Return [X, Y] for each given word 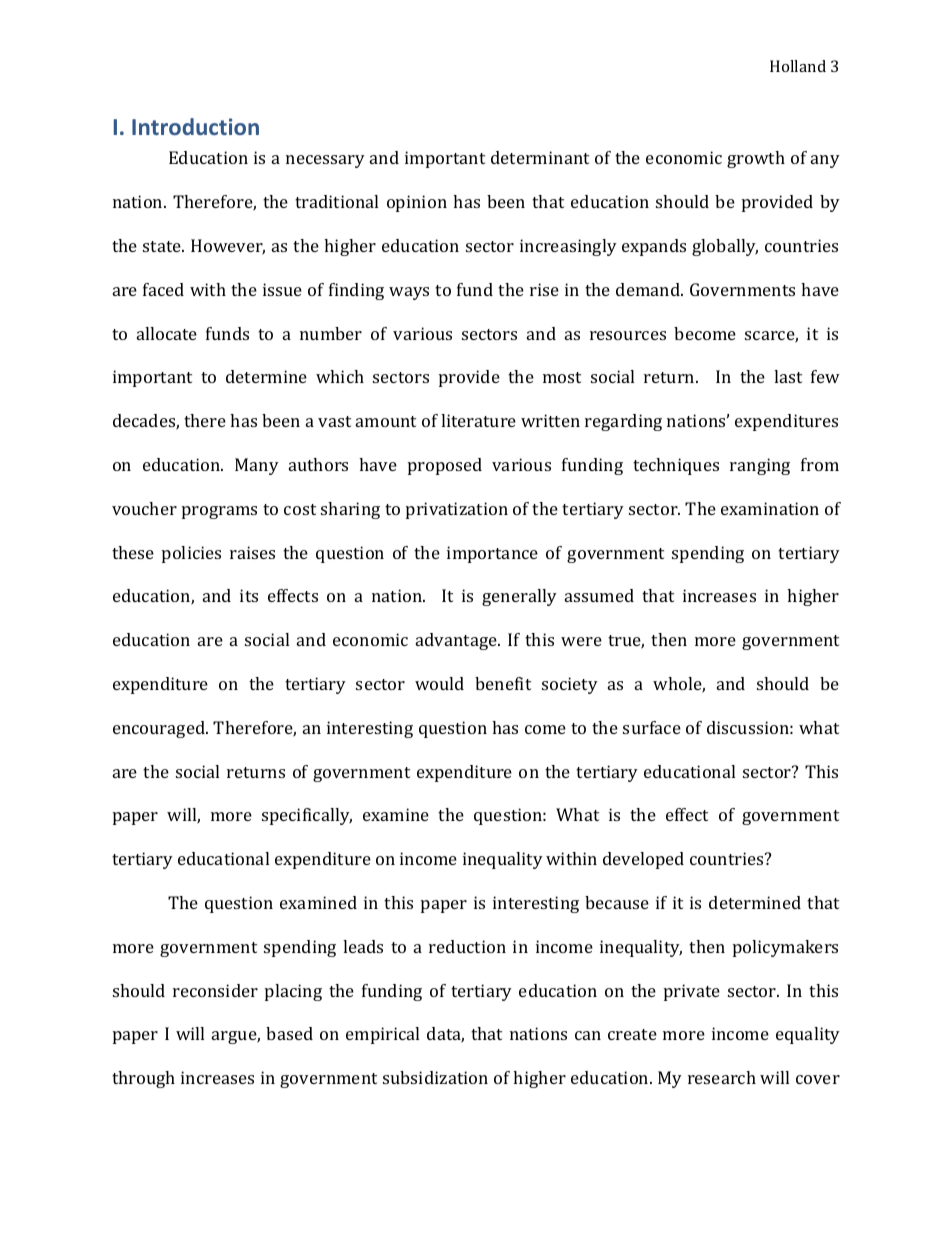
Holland [798, 66]
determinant [540, 157]
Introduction [195, 126]
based [289, 1033]
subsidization [435, 1077]
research [722, 1077]
